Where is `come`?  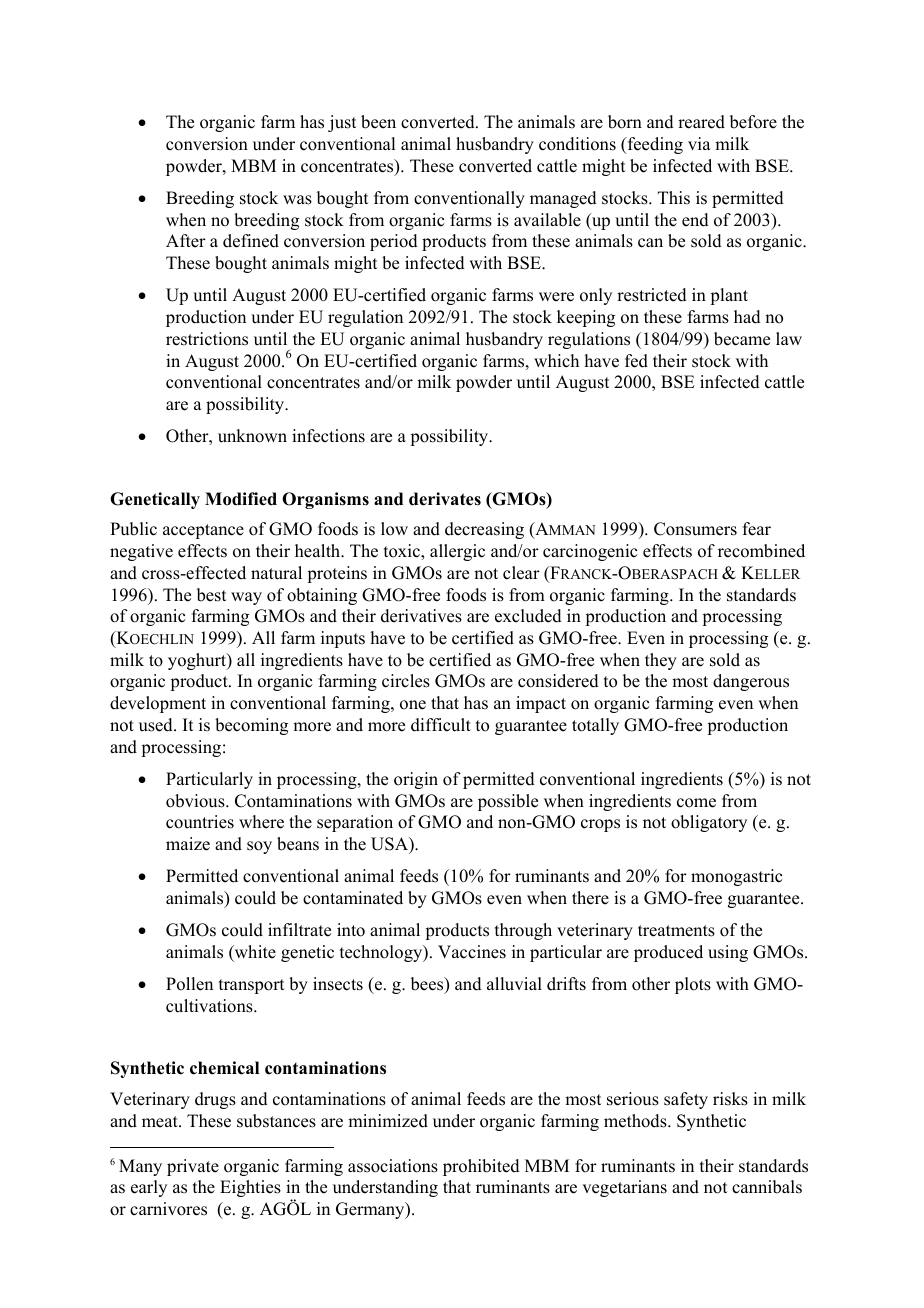 come is located at coordinates (696, 803).
